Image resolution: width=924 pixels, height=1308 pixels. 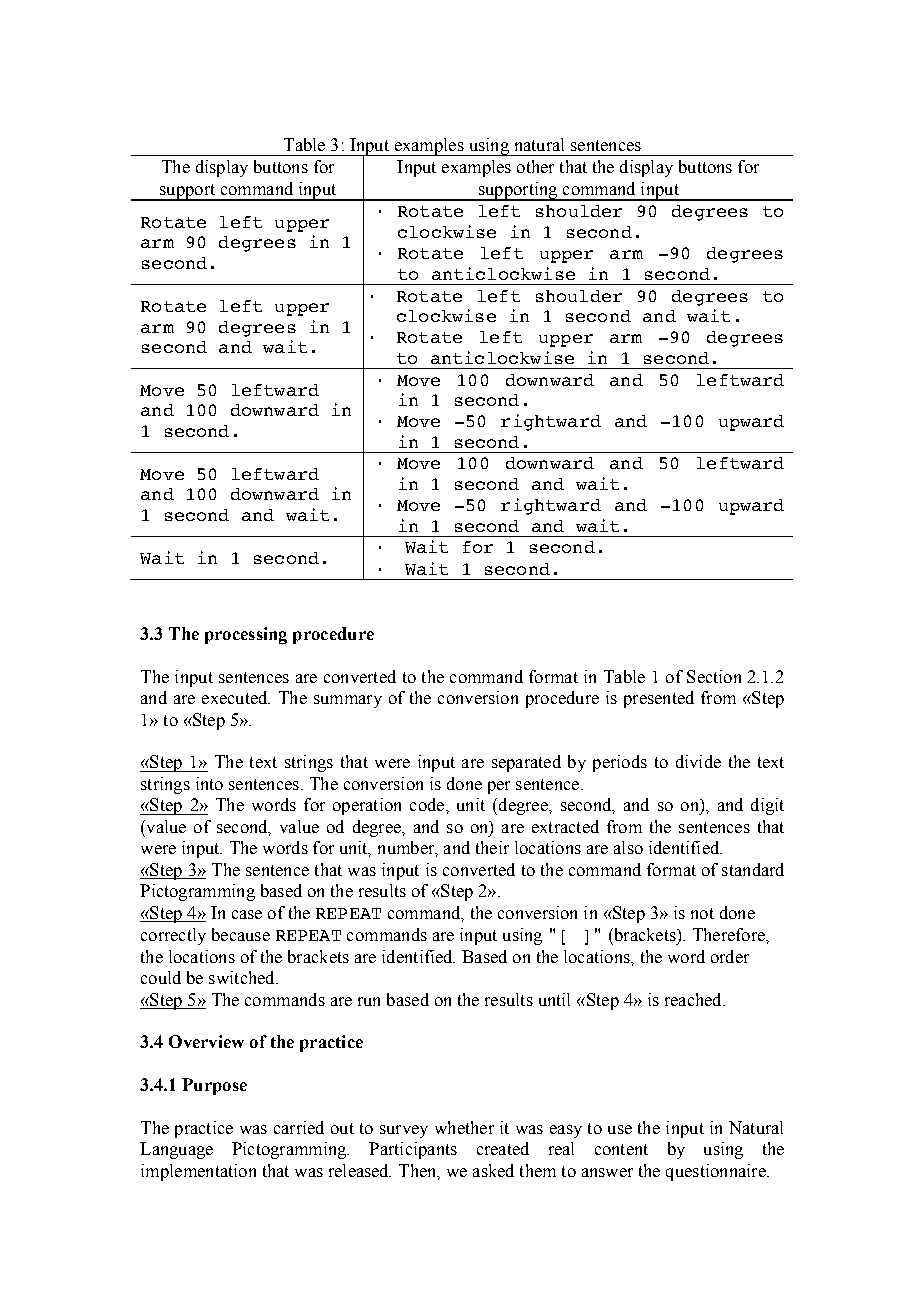 What do you see at coordinates (492, 847) in the screenshot?
I see `their` at bounding box center [492, 847].
